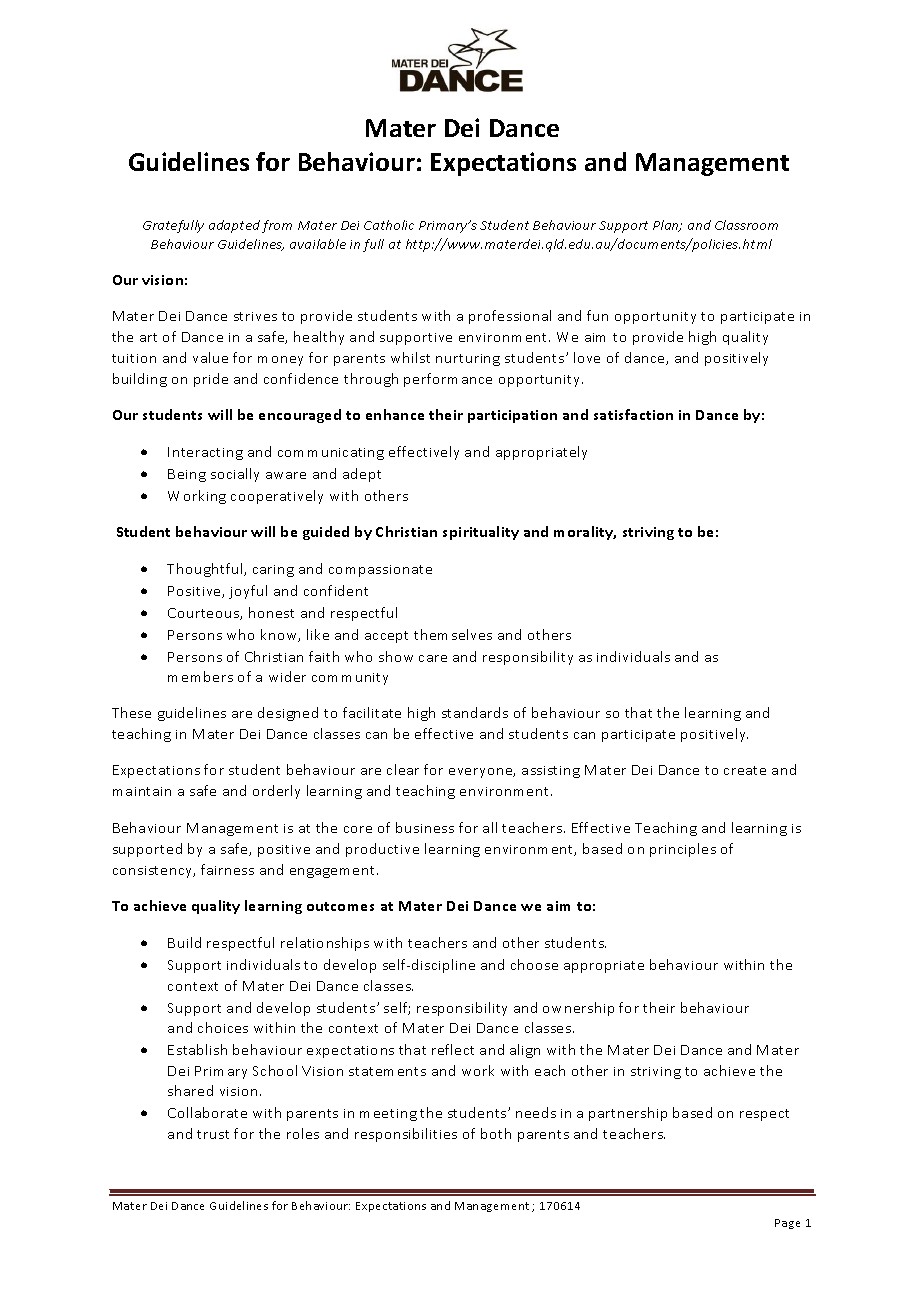 The width and height of the screenshot is (924, 1307). What do you see at coordinates (746, 225) in the screenshot?
I see `Classroom` at bounding box center [746, 225].
